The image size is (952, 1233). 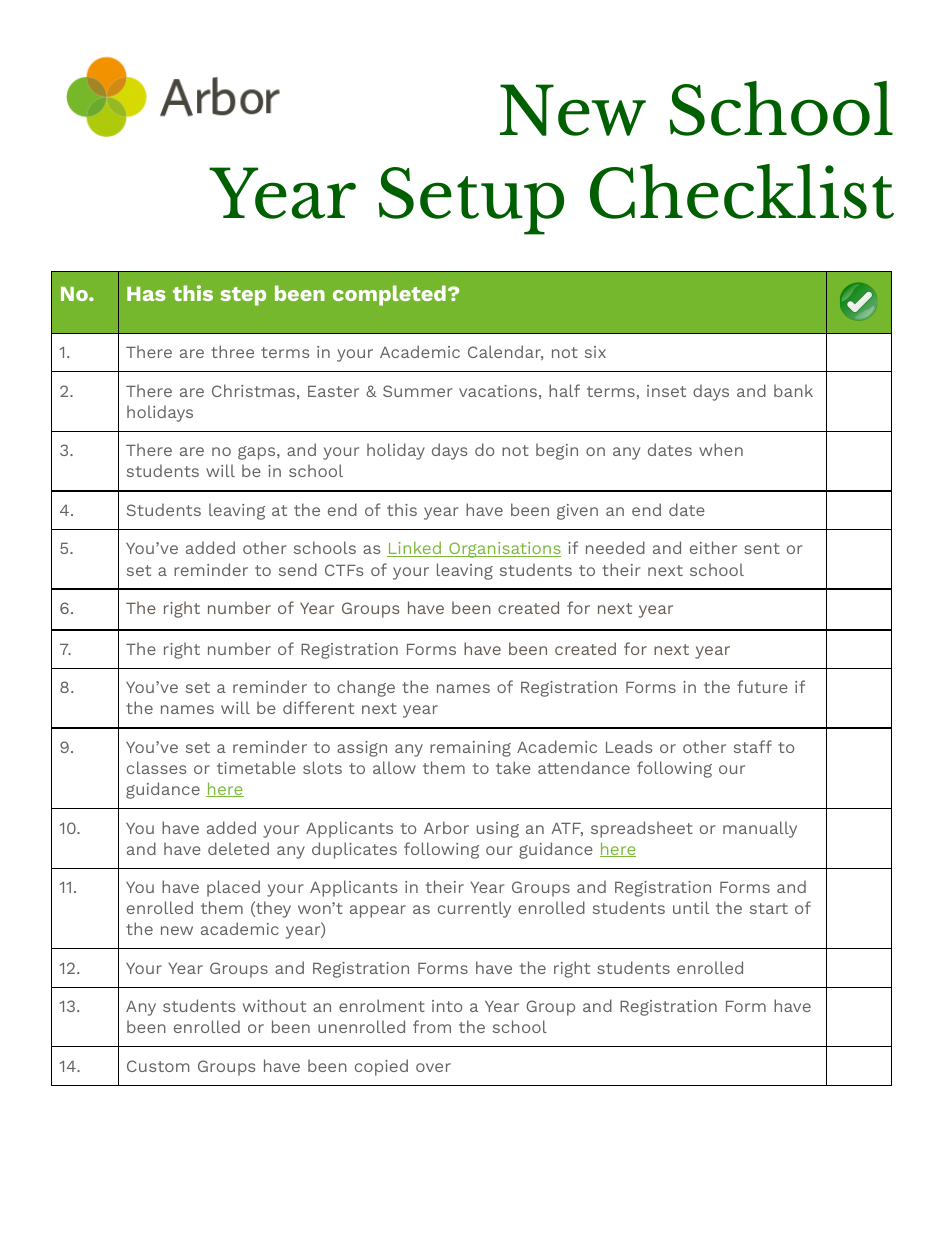 What do you see at coordinates (470, 749) in the screenshot?
I see `remaining` at bounding box center [470, 749].
